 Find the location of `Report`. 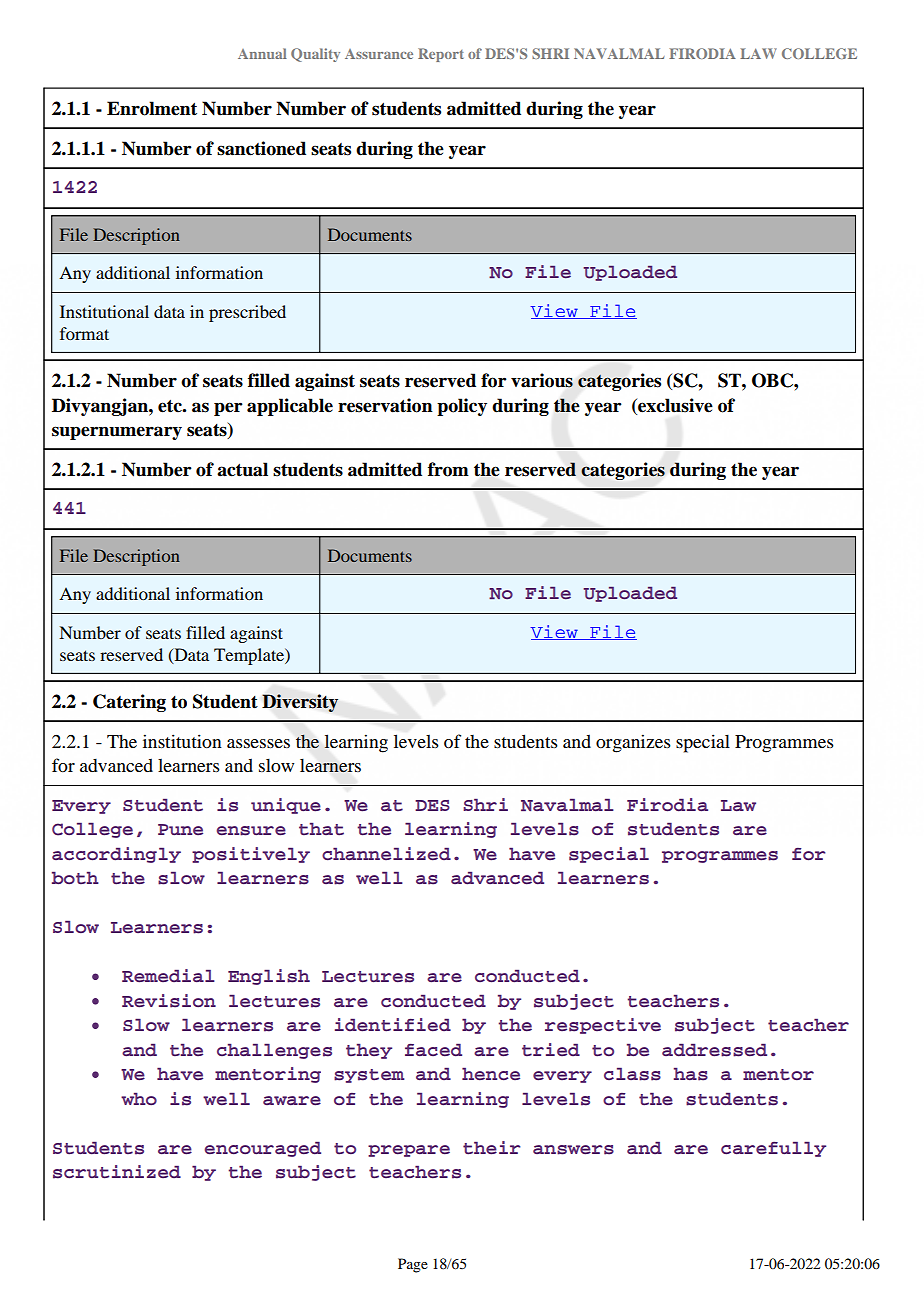

Report is located at coordinates (441, 55).
